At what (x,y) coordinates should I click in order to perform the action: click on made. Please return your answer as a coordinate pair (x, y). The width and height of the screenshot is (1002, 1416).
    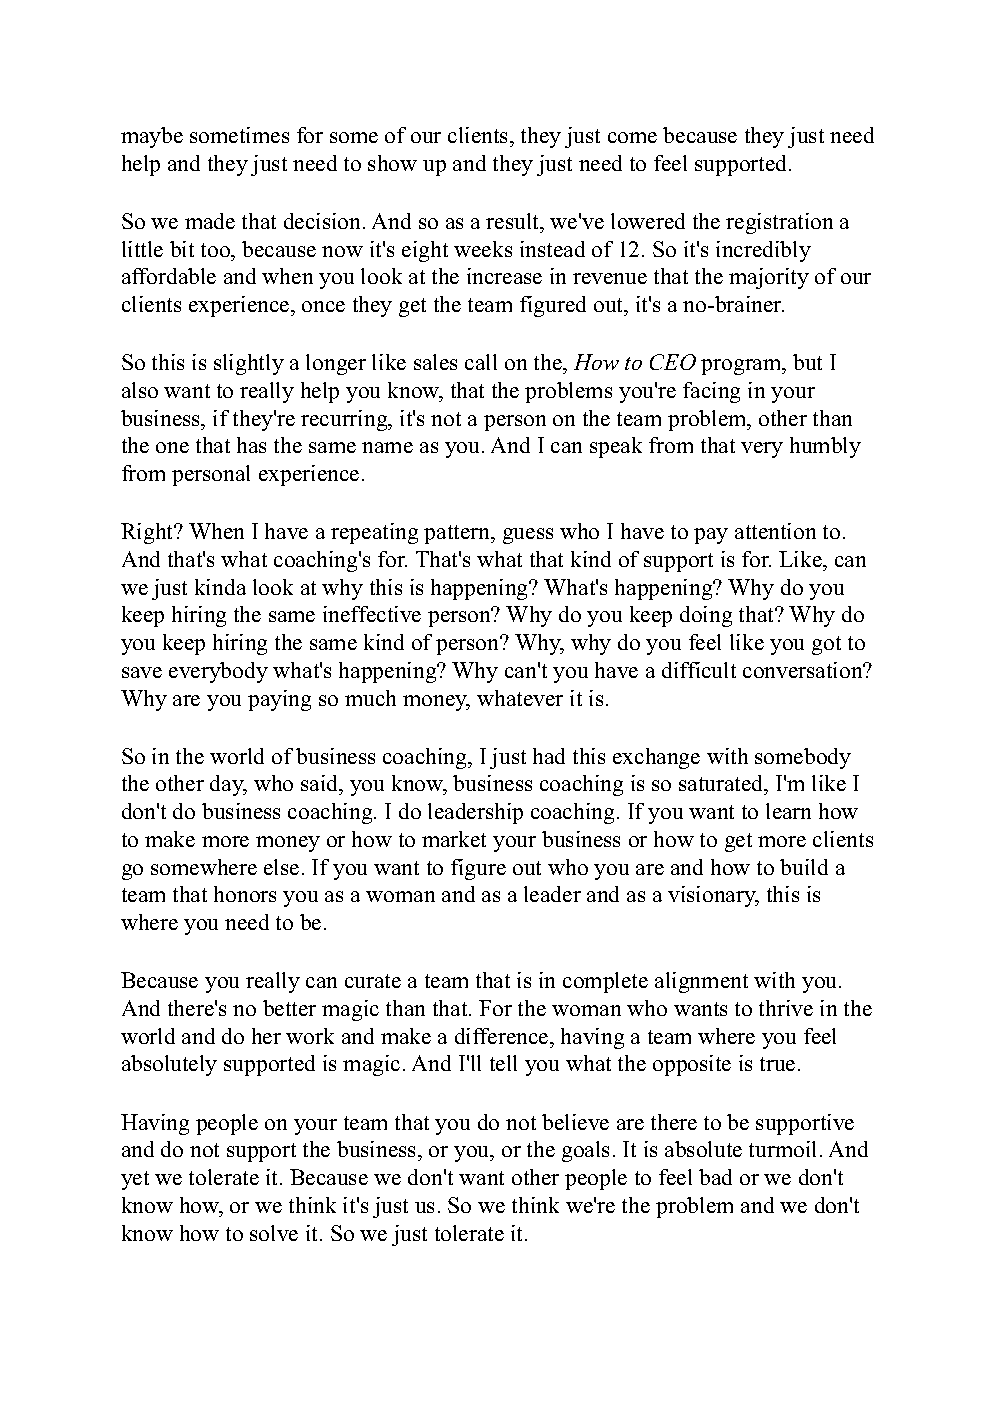
    Looking at the image, I should click on (210, 221).
